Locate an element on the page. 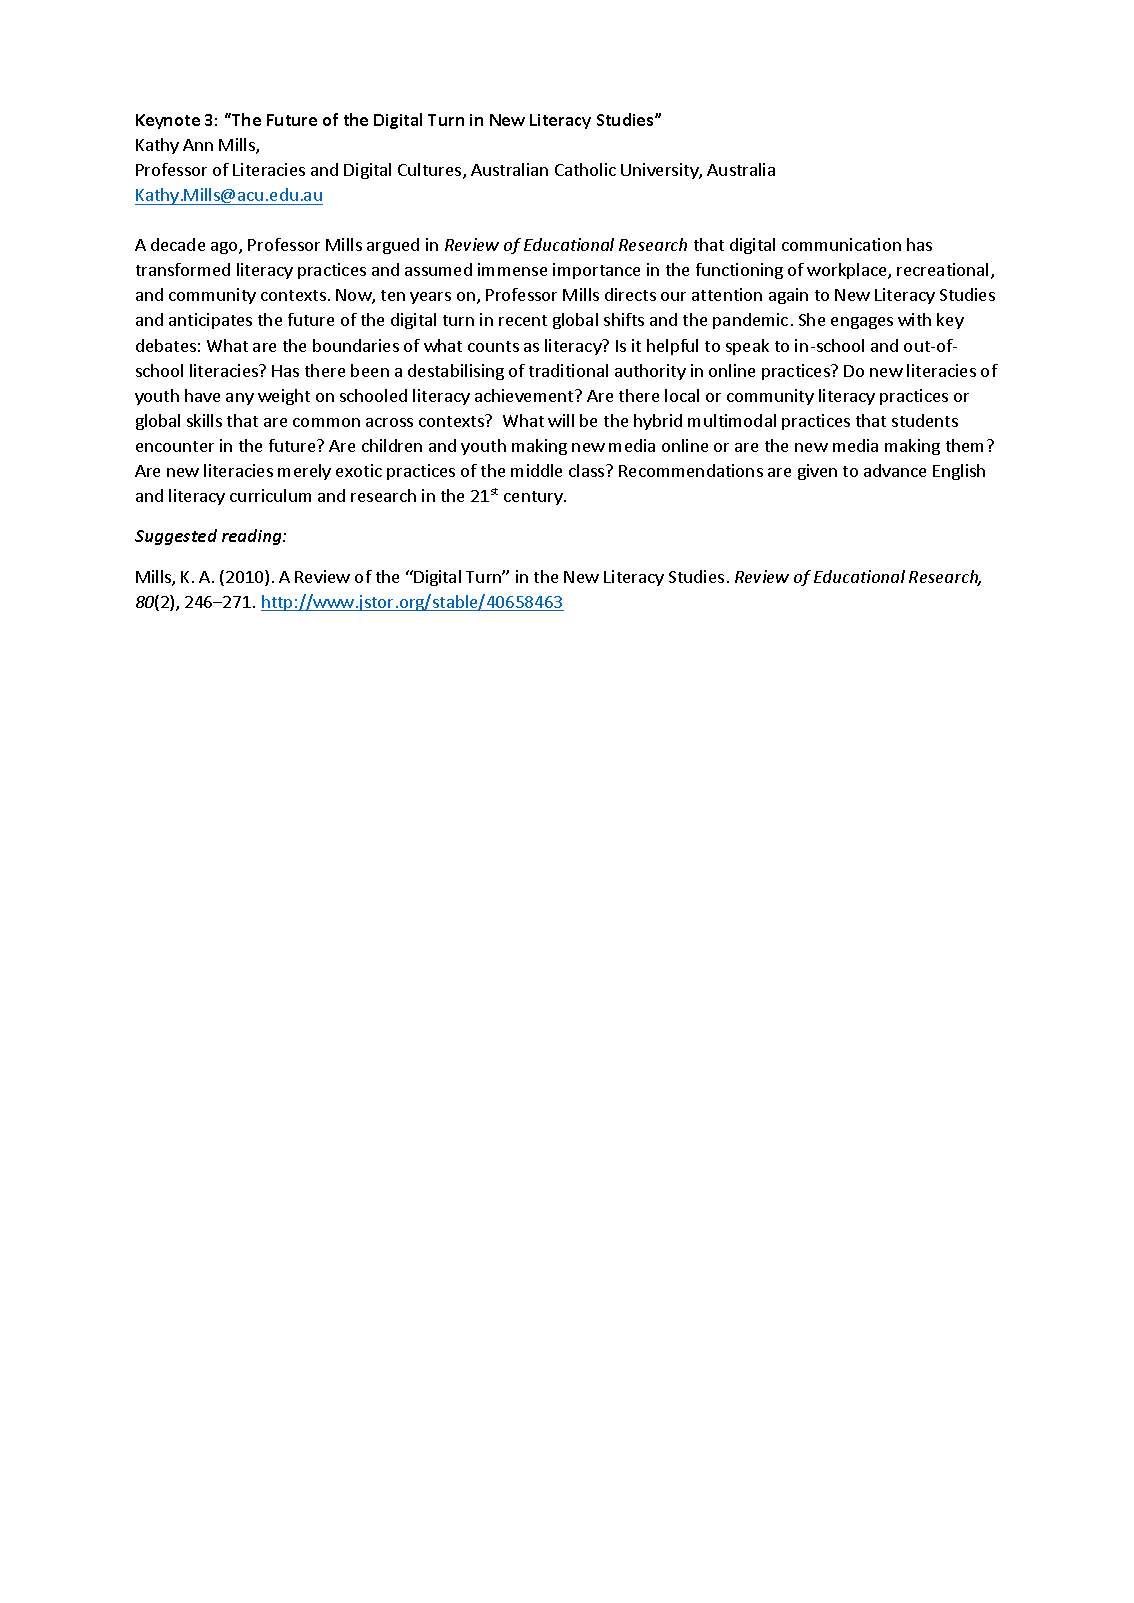 The image size is (1134, 1603). been is located at coordinates (370, 370).
